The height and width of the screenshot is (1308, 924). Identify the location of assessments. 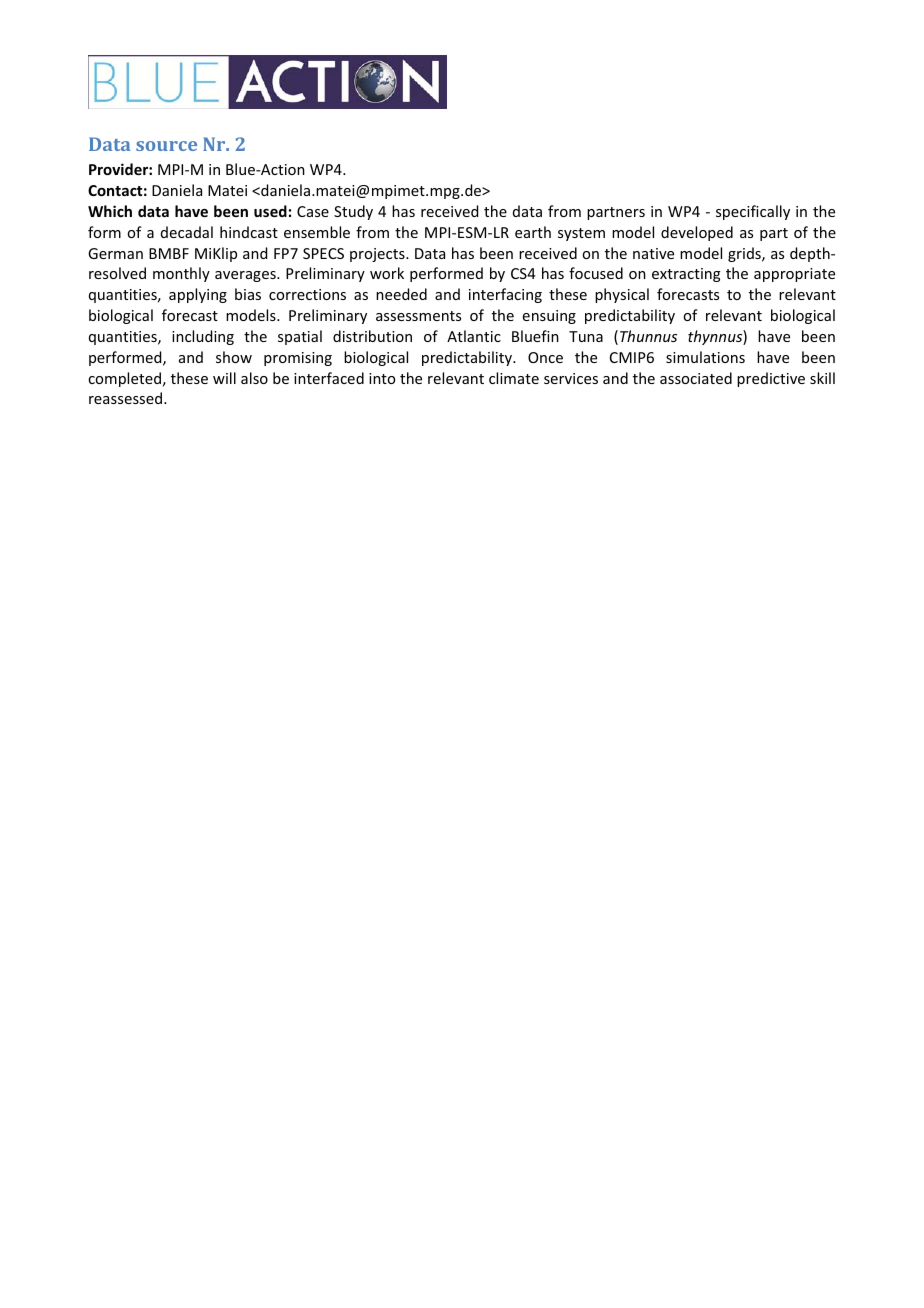
(418, 316).
